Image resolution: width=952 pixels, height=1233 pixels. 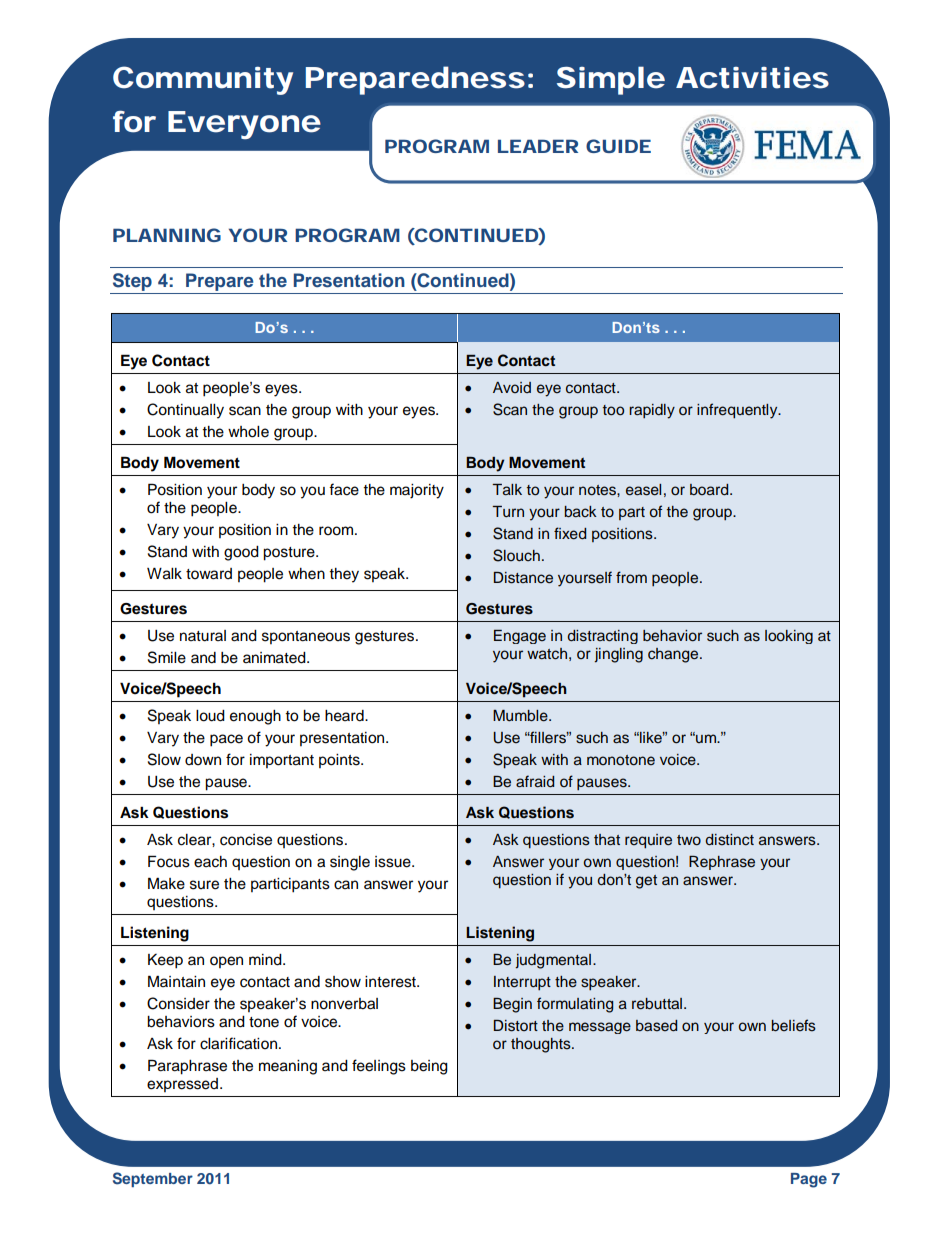 I want to click on whole, so click(x=248, y=432).
